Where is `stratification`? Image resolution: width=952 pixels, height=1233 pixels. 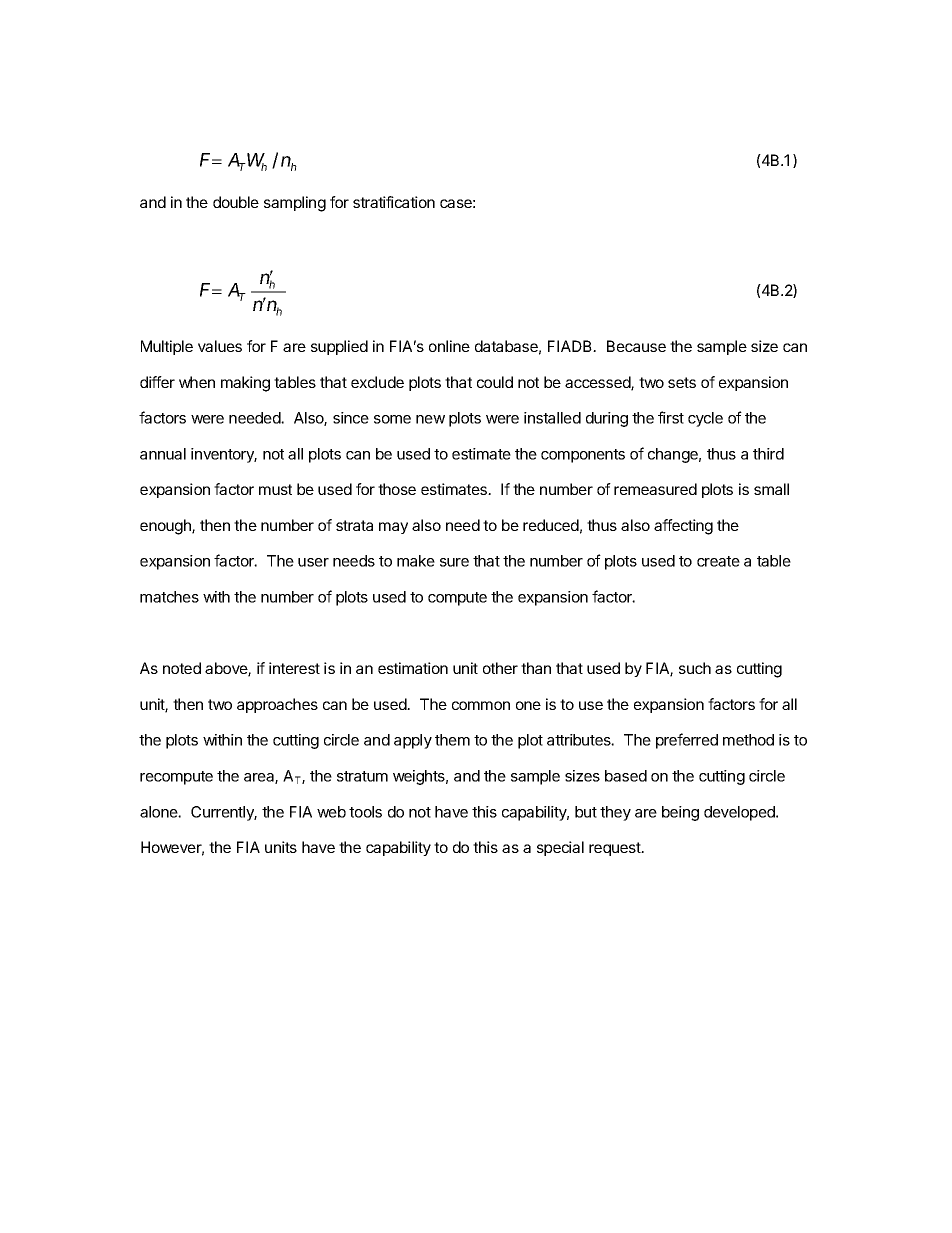
stratification is located at coordinates (394, 202).
